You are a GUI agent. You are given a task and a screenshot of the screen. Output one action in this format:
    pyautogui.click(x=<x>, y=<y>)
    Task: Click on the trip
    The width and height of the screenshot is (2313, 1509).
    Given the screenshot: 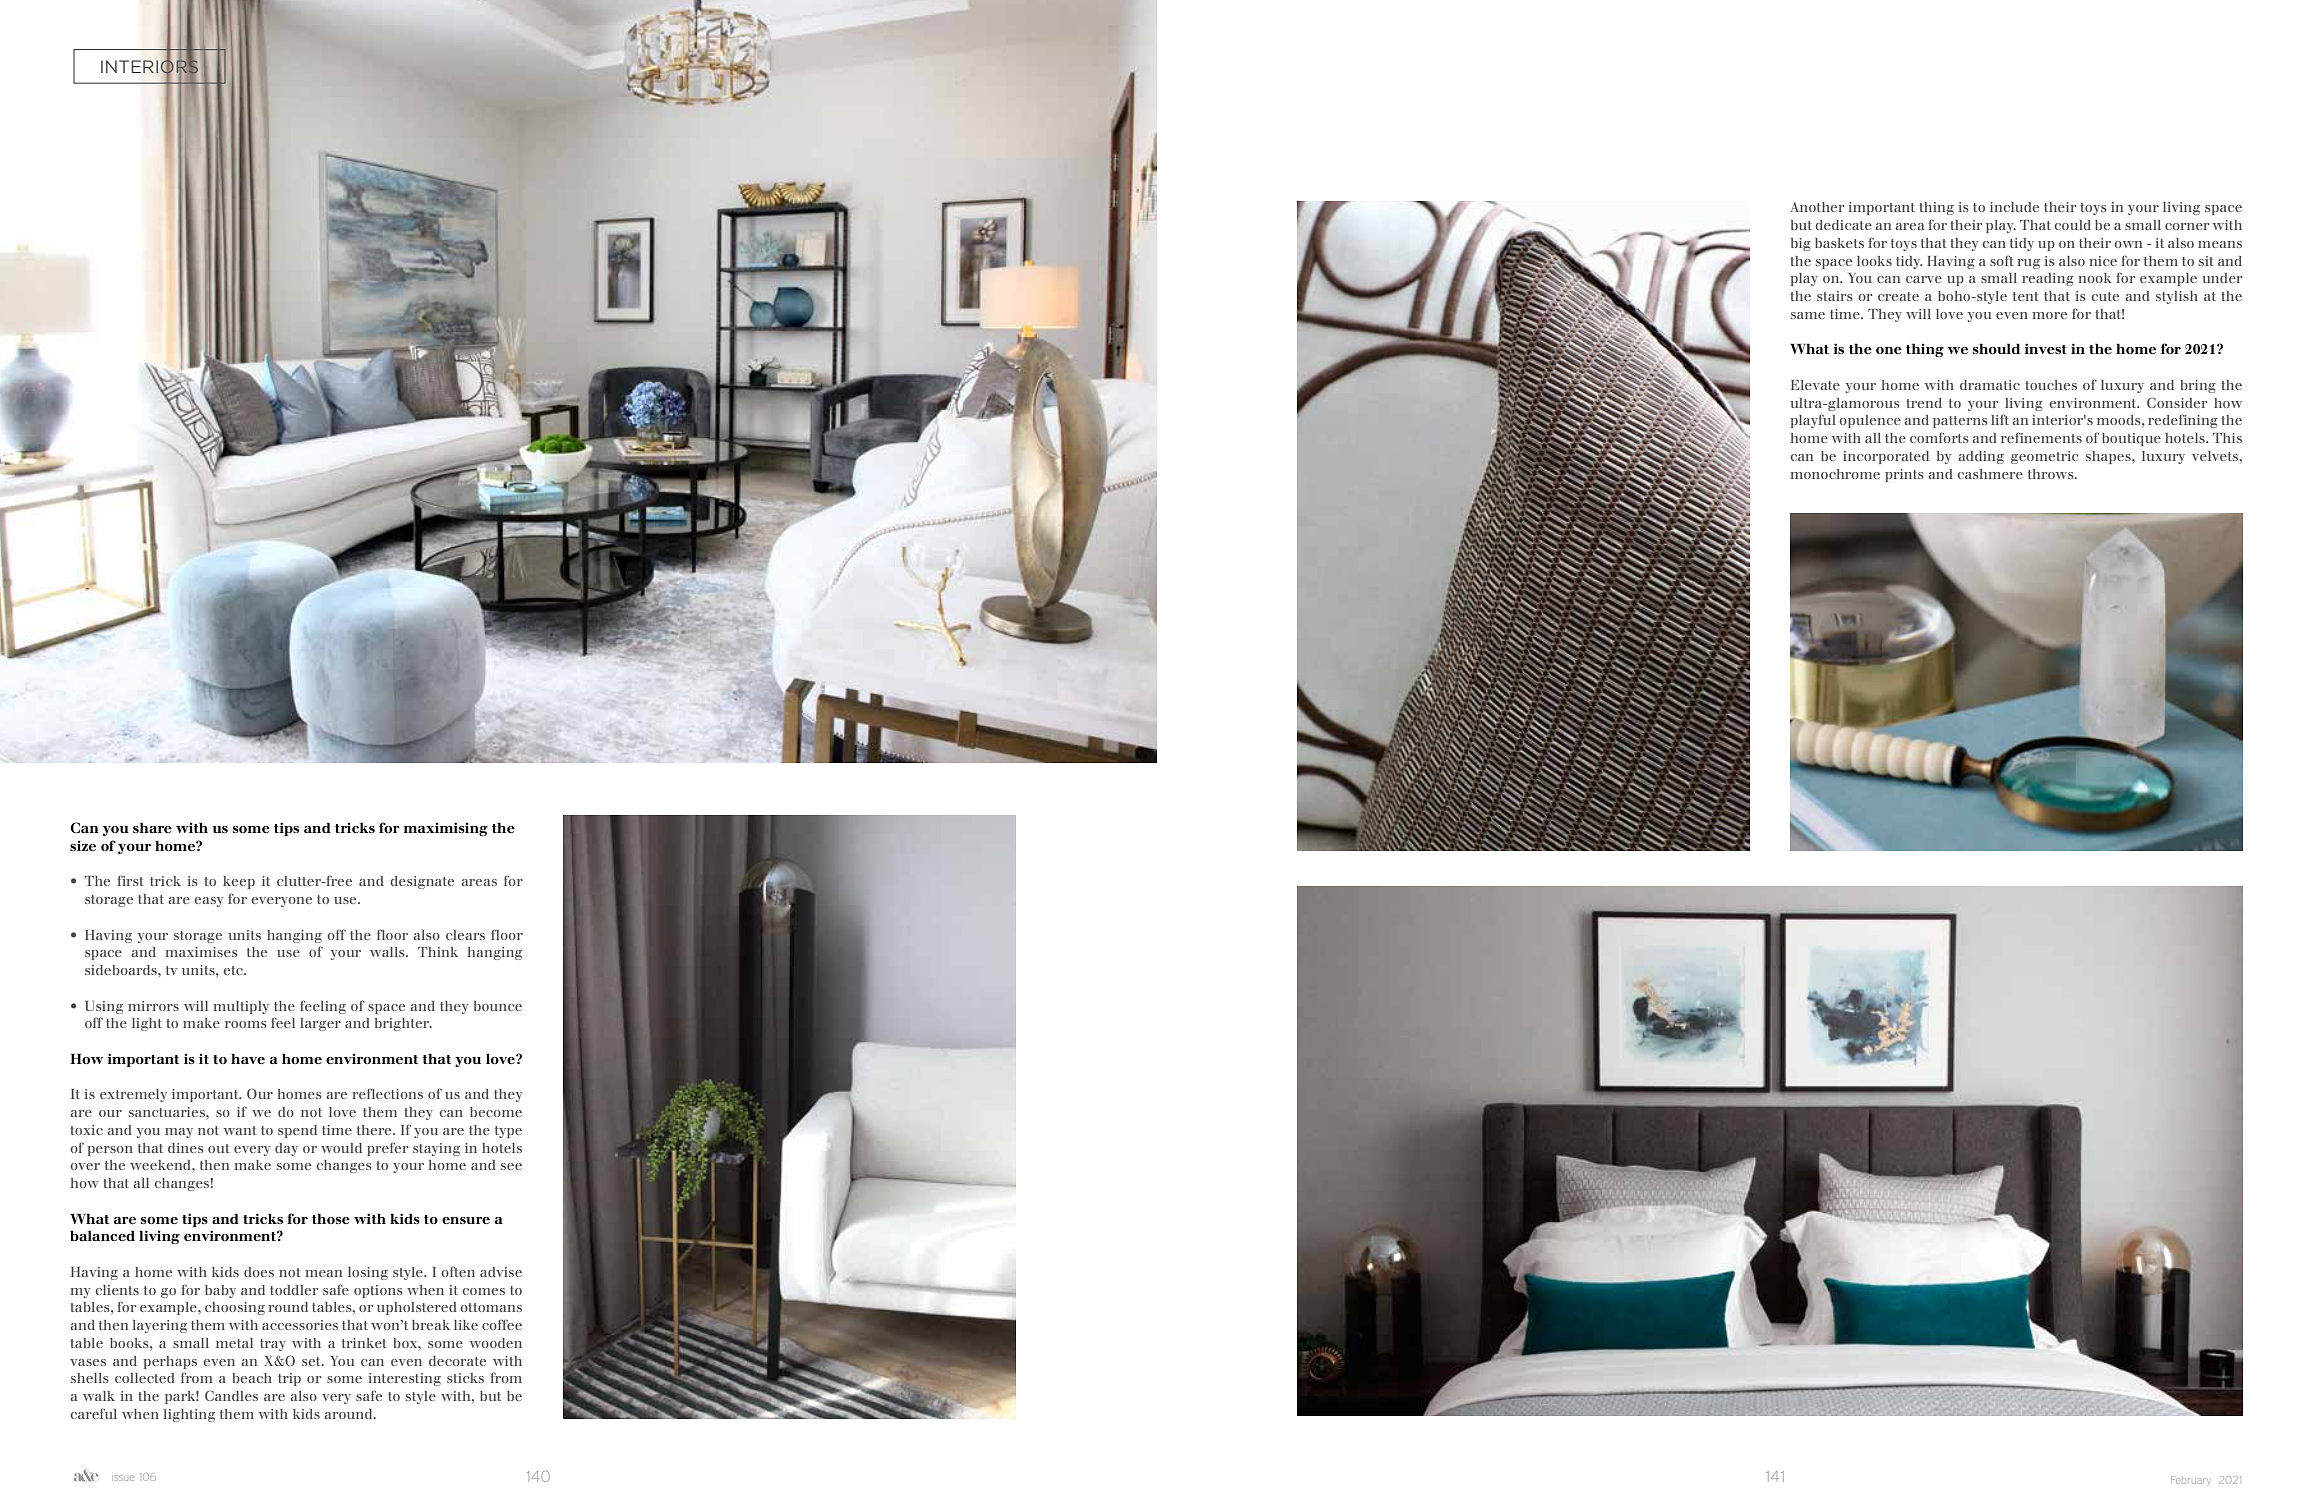 What is the action you would take?
    pyautogui.click(x=289, y=1379)
